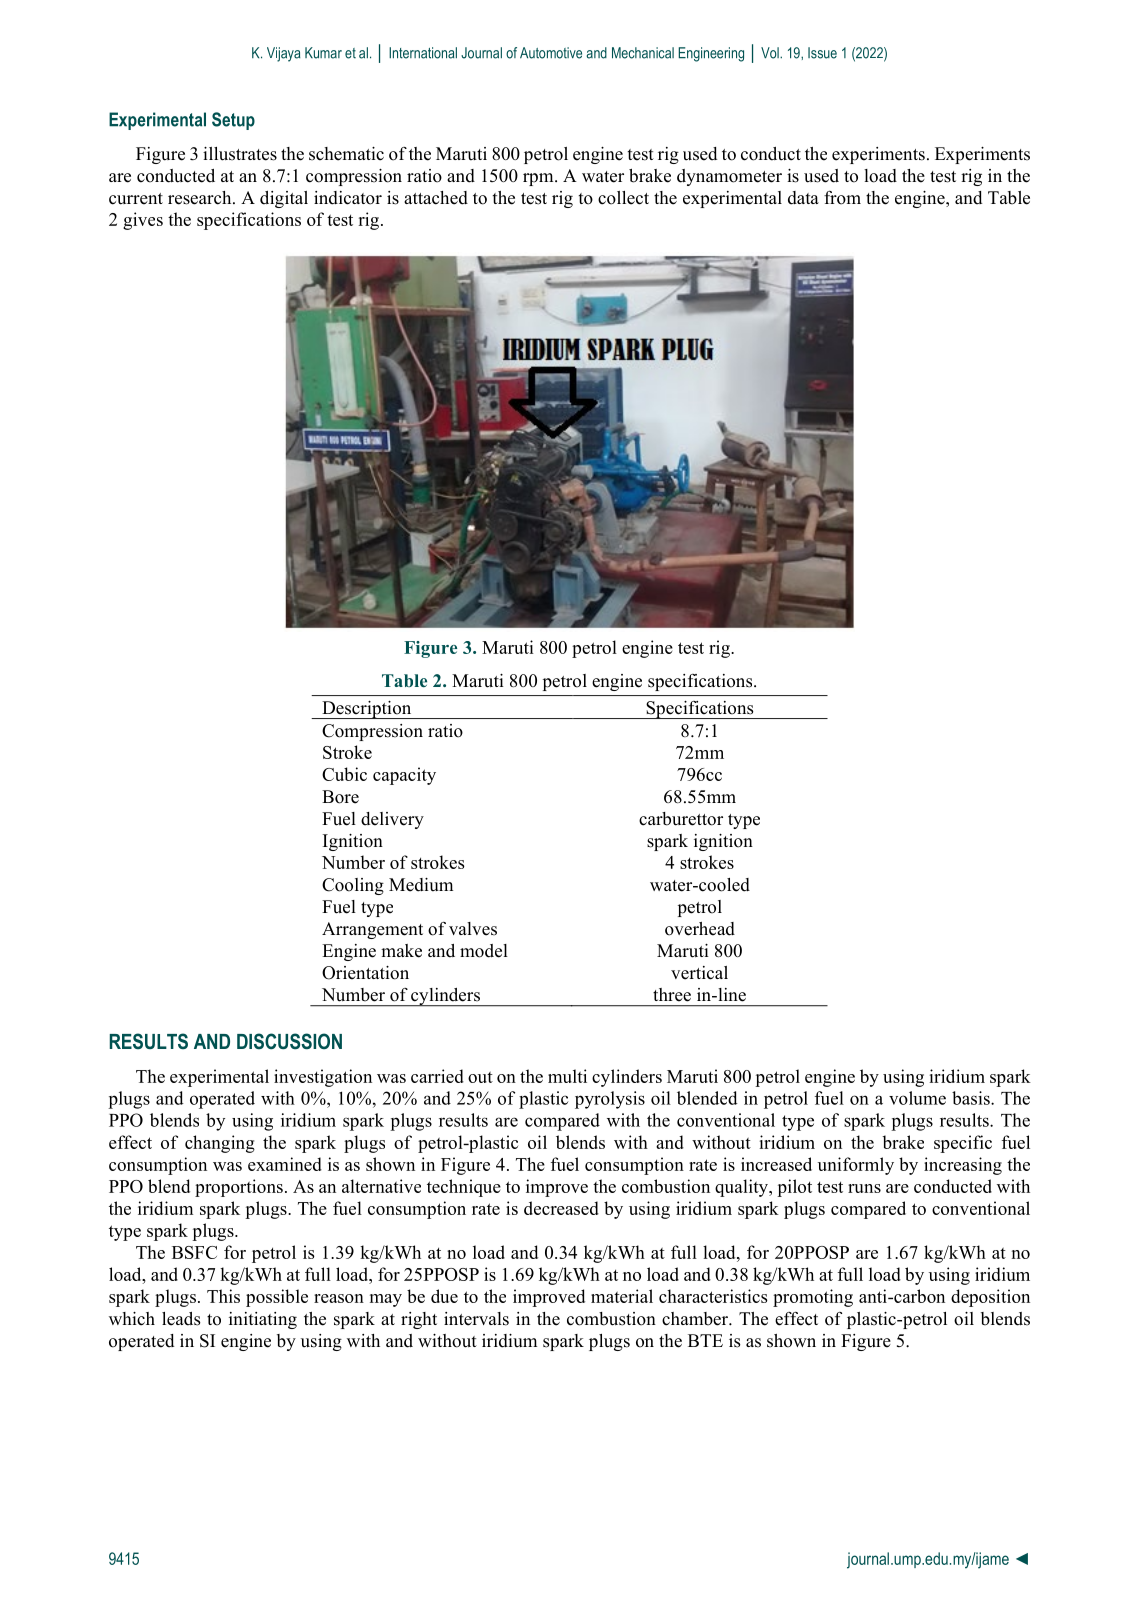 The image size is (1139, 1612). I want to click on Setup, so click(233, 121).
